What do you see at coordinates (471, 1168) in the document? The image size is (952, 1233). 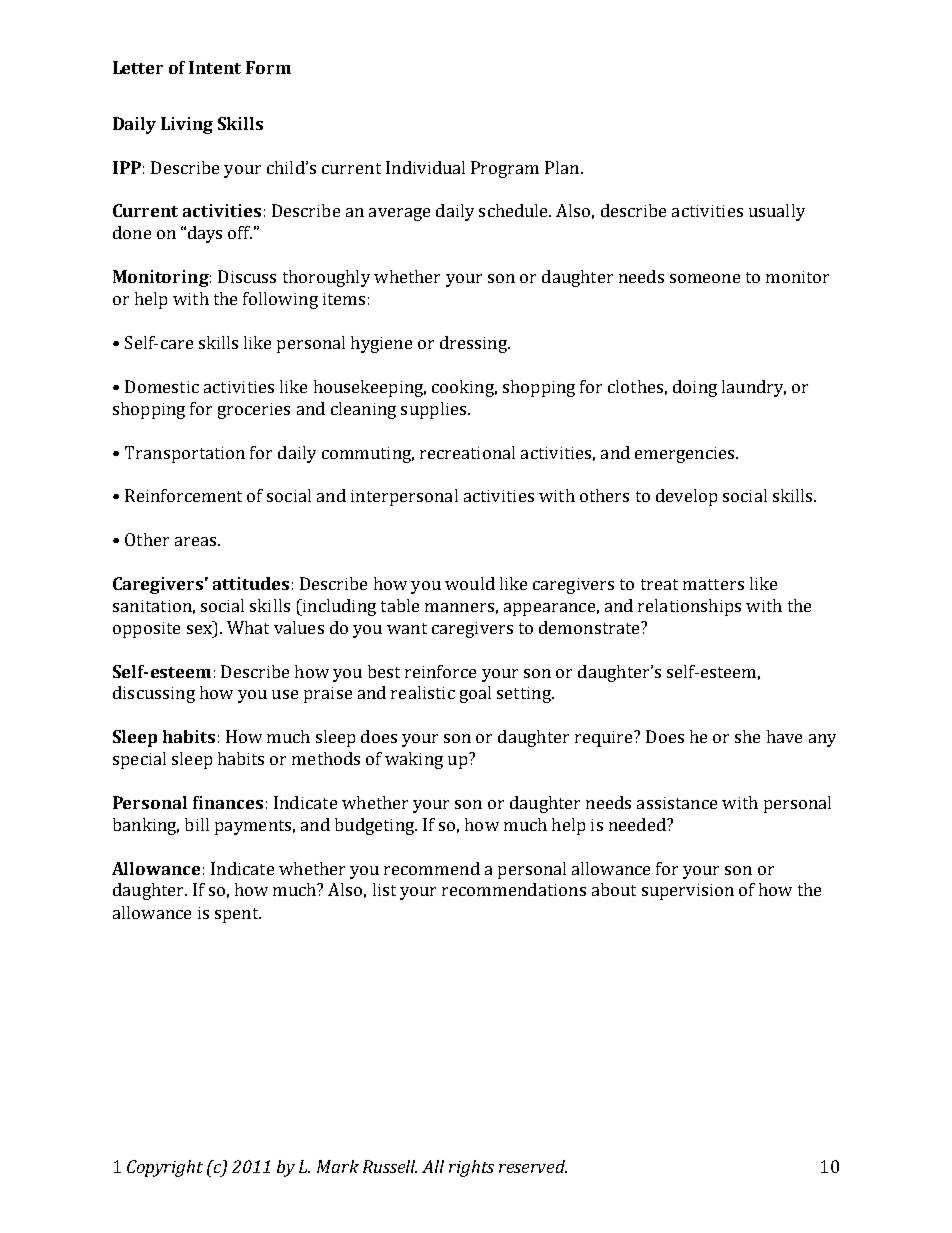 I see `rights` at bounding box center [471, 1168].
